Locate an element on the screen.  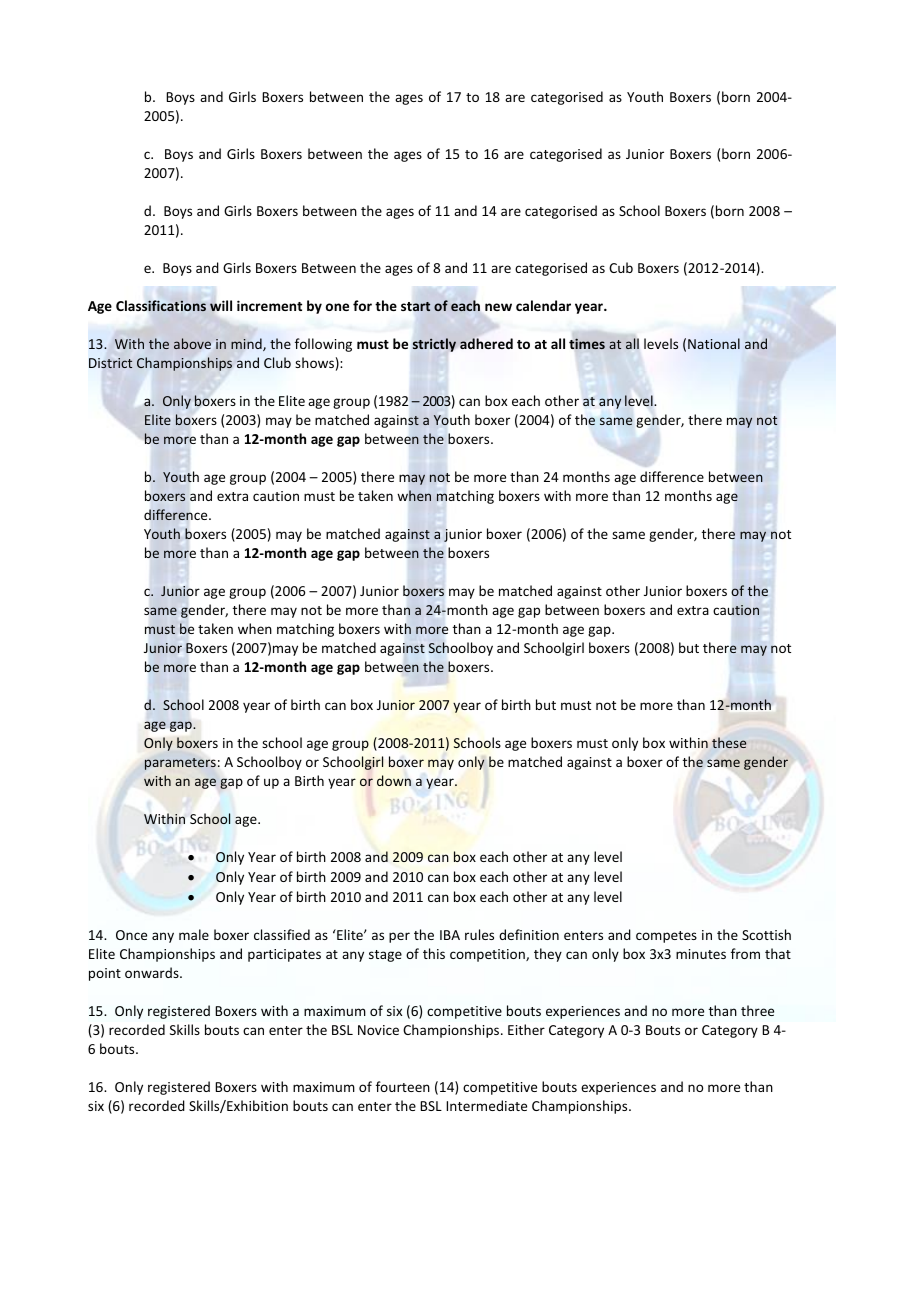
parameters is located at coordinates (180, 764).
